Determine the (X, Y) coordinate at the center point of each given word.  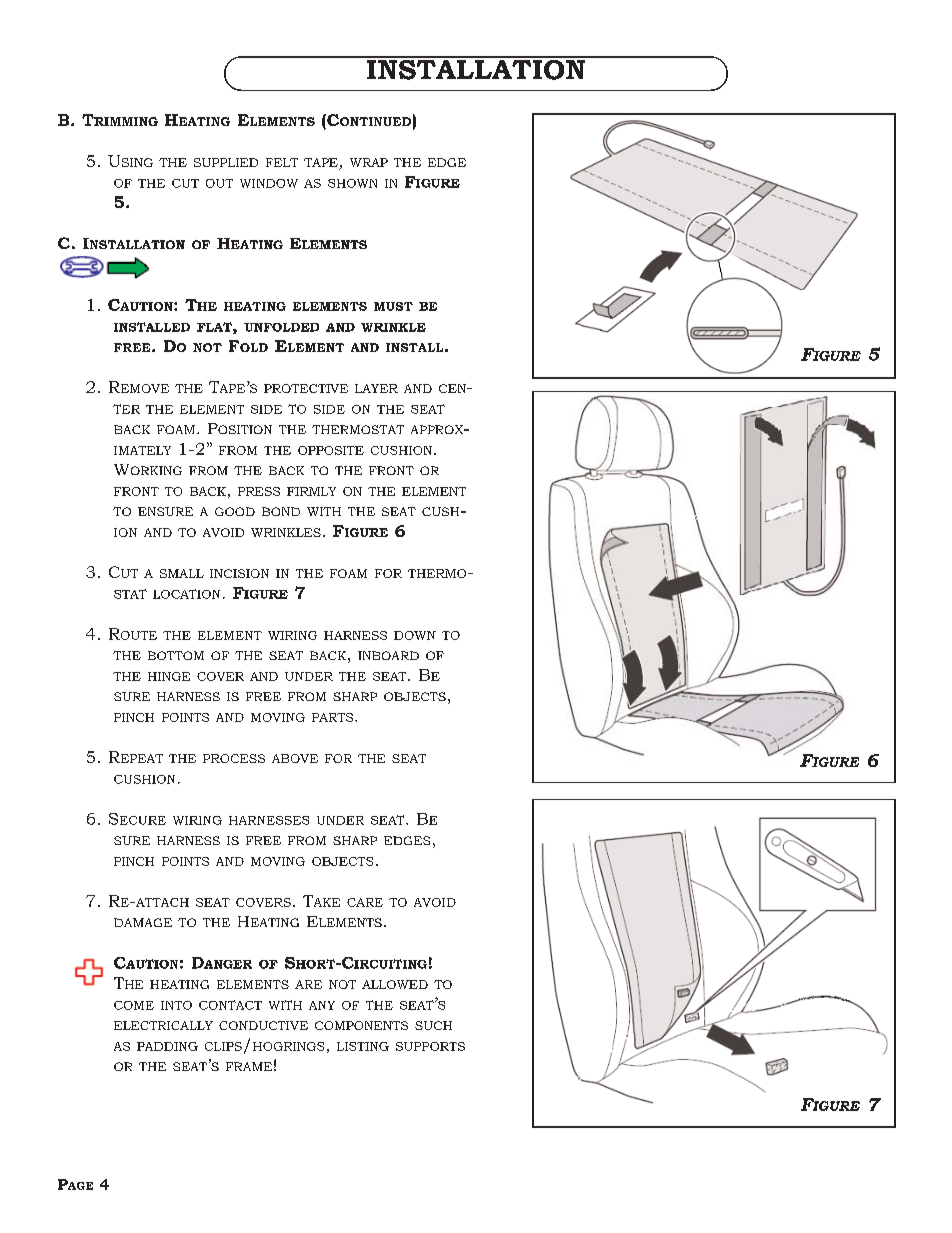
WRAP (369, 162)
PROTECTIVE (306, 388)
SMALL (182, 573)
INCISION (239, 573)
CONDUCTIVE (263, 1025)
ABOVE (295, 758)
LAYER (376, 388)
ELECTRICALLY (163, 1025)
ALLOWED (395, 984)
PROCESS (234, 758)
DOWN (415, 635)
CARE (365, 902)
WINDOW (269, 183)
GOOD (235, 511)
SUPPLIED (226, 162)
